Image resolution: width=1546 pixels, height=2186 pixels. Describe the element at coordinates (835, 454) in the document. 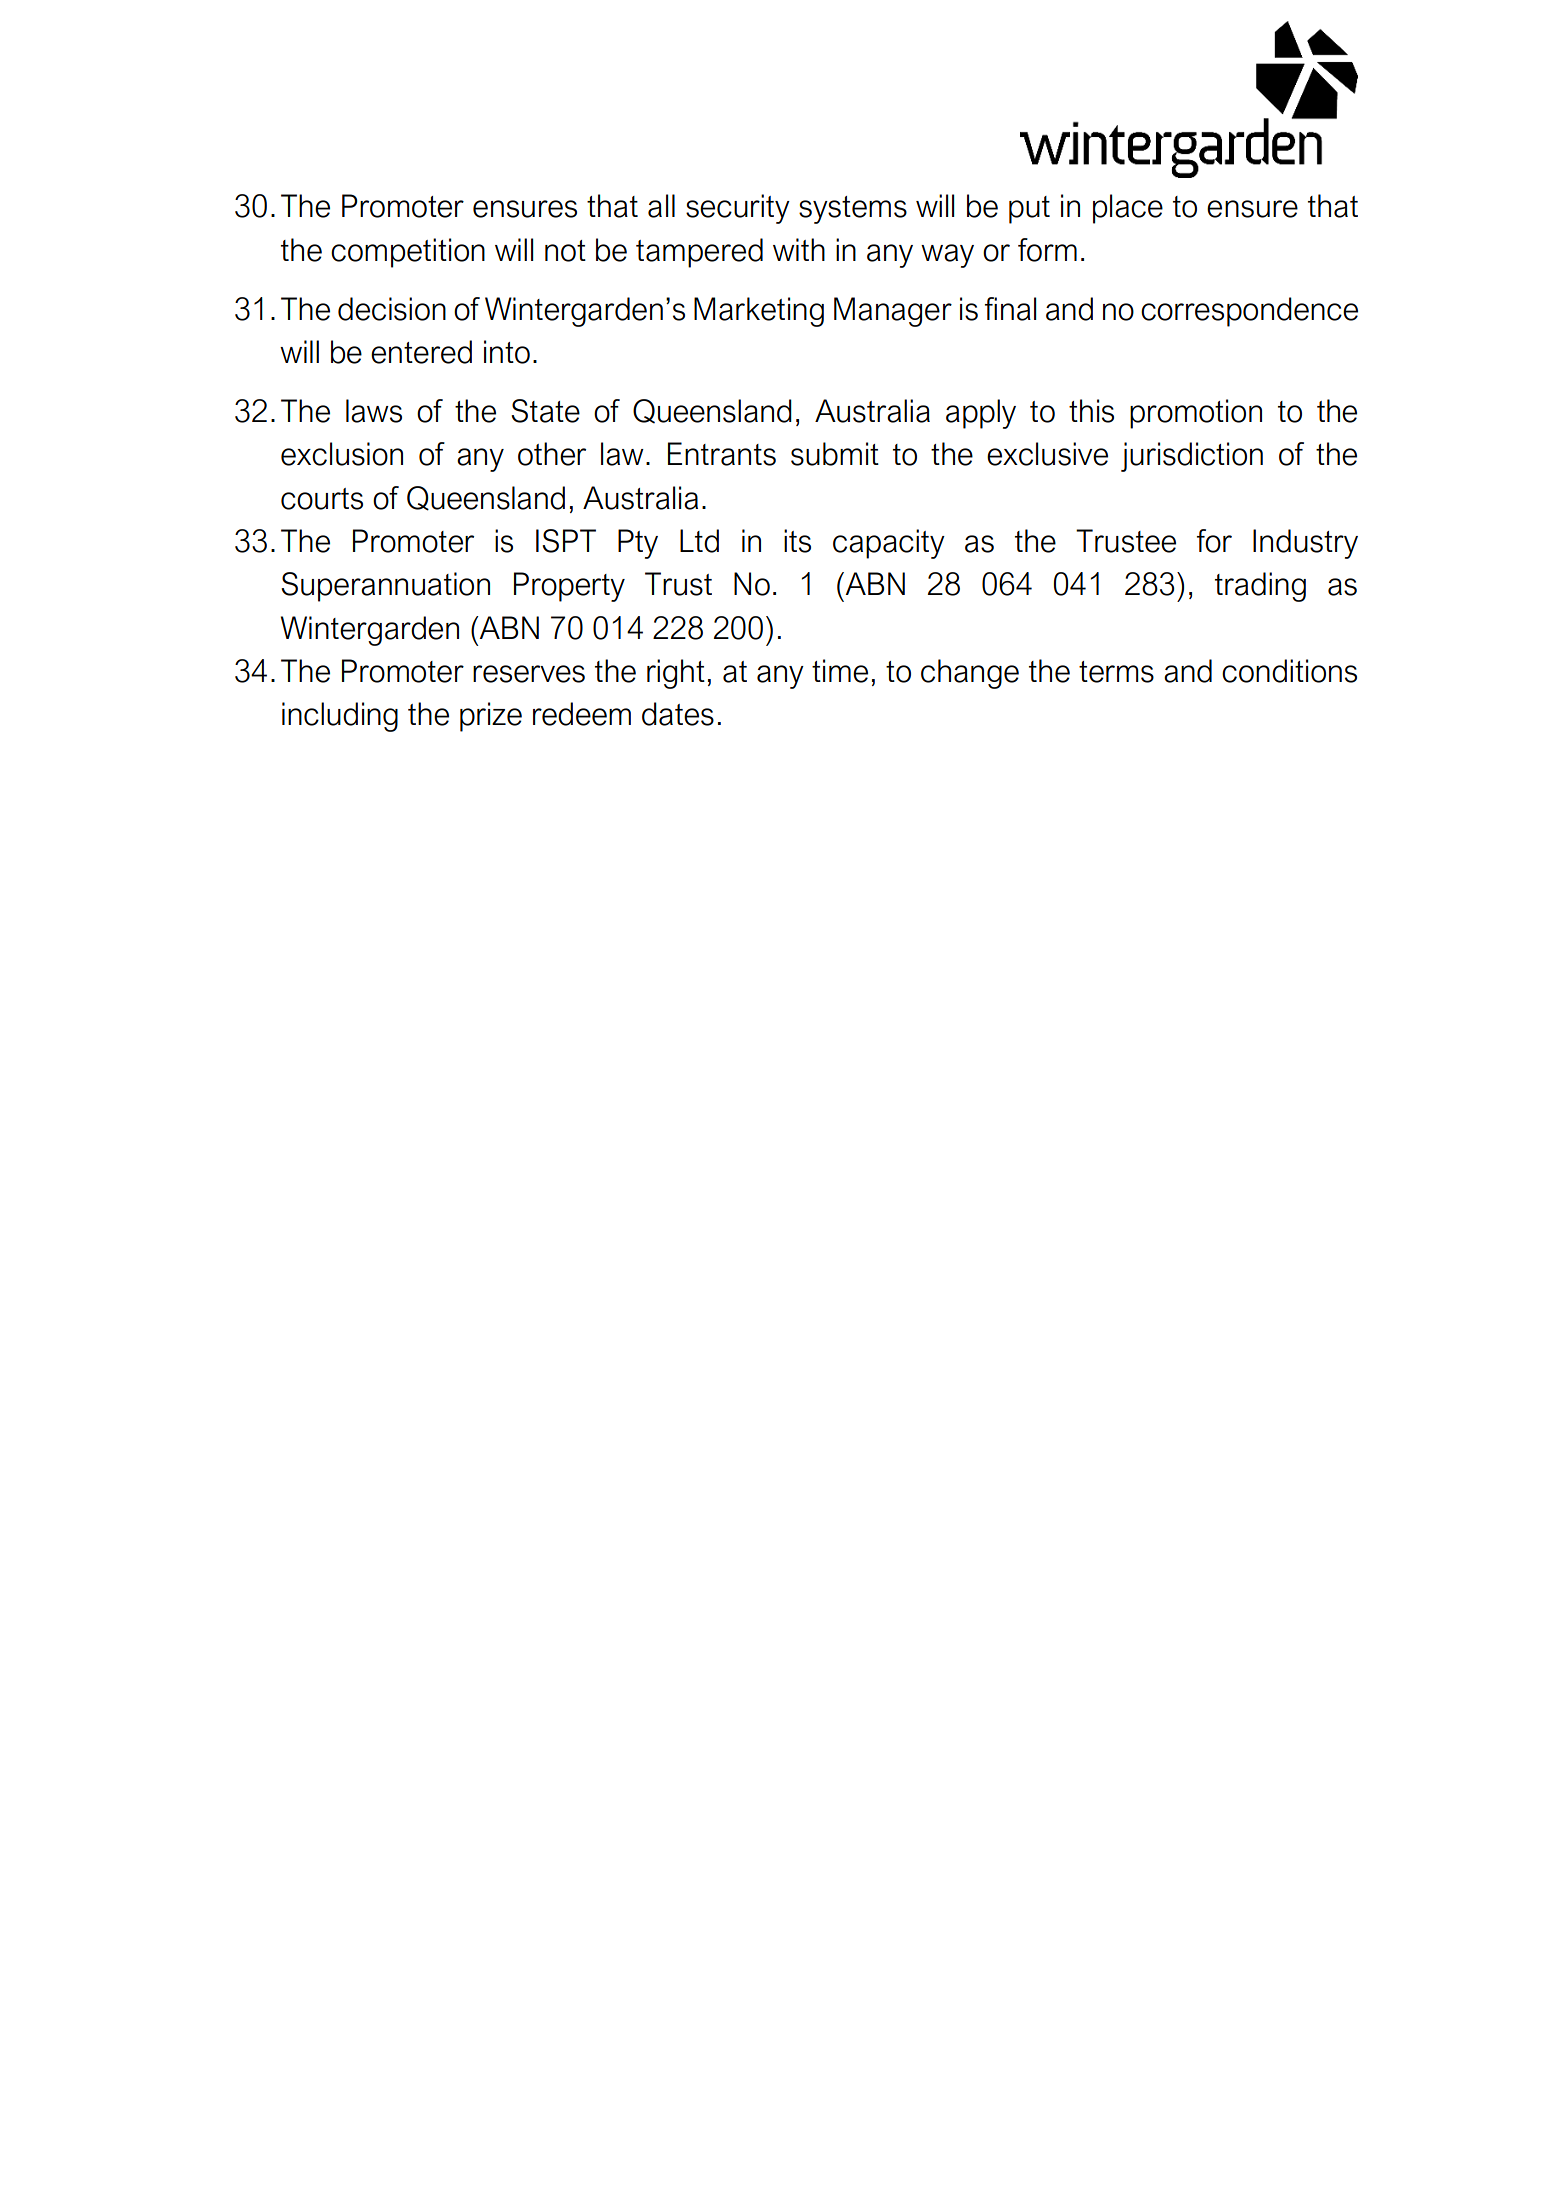

I see `submit` at that location.
